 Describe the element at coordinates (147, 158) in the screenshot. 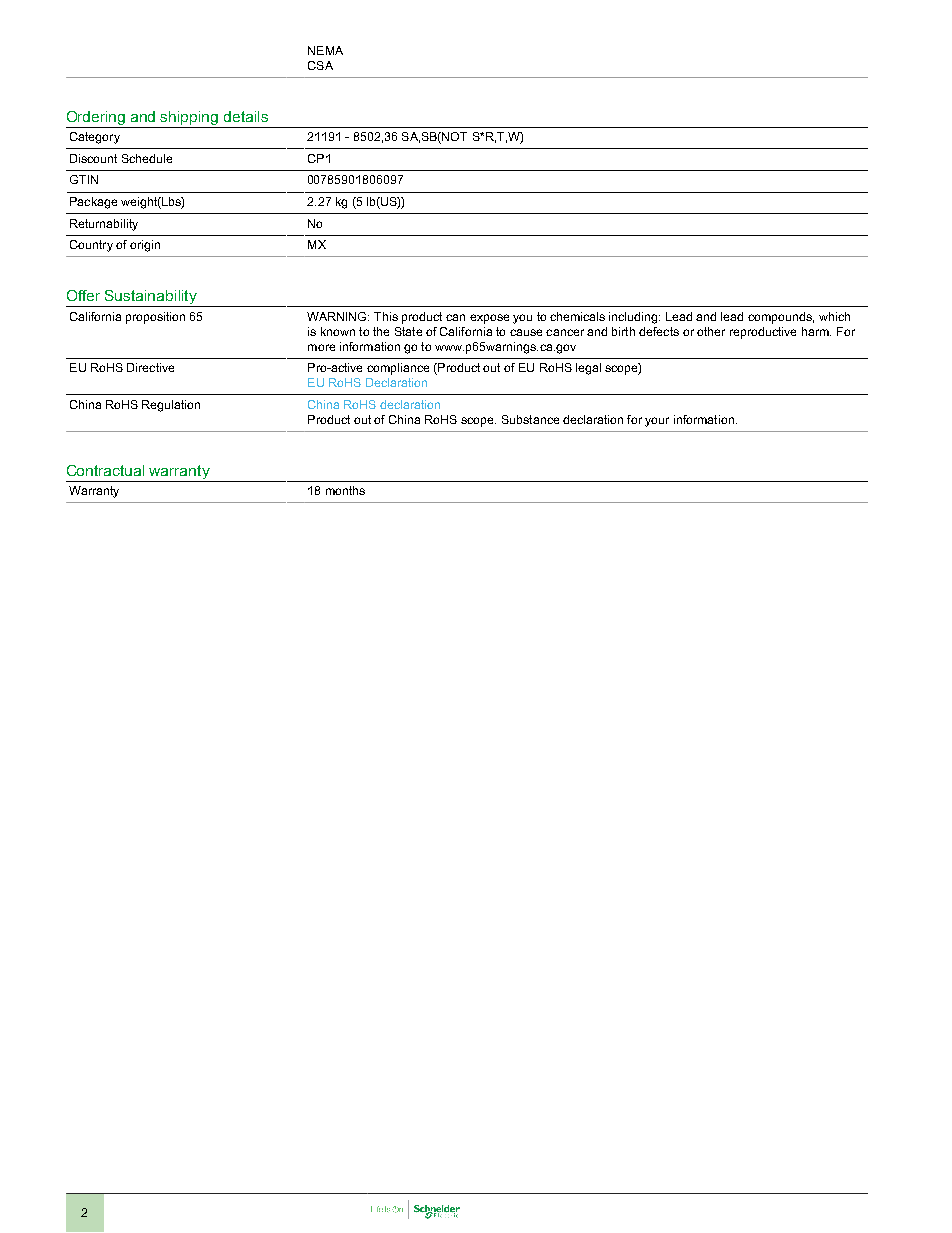

I see `Schedule` at that location.
